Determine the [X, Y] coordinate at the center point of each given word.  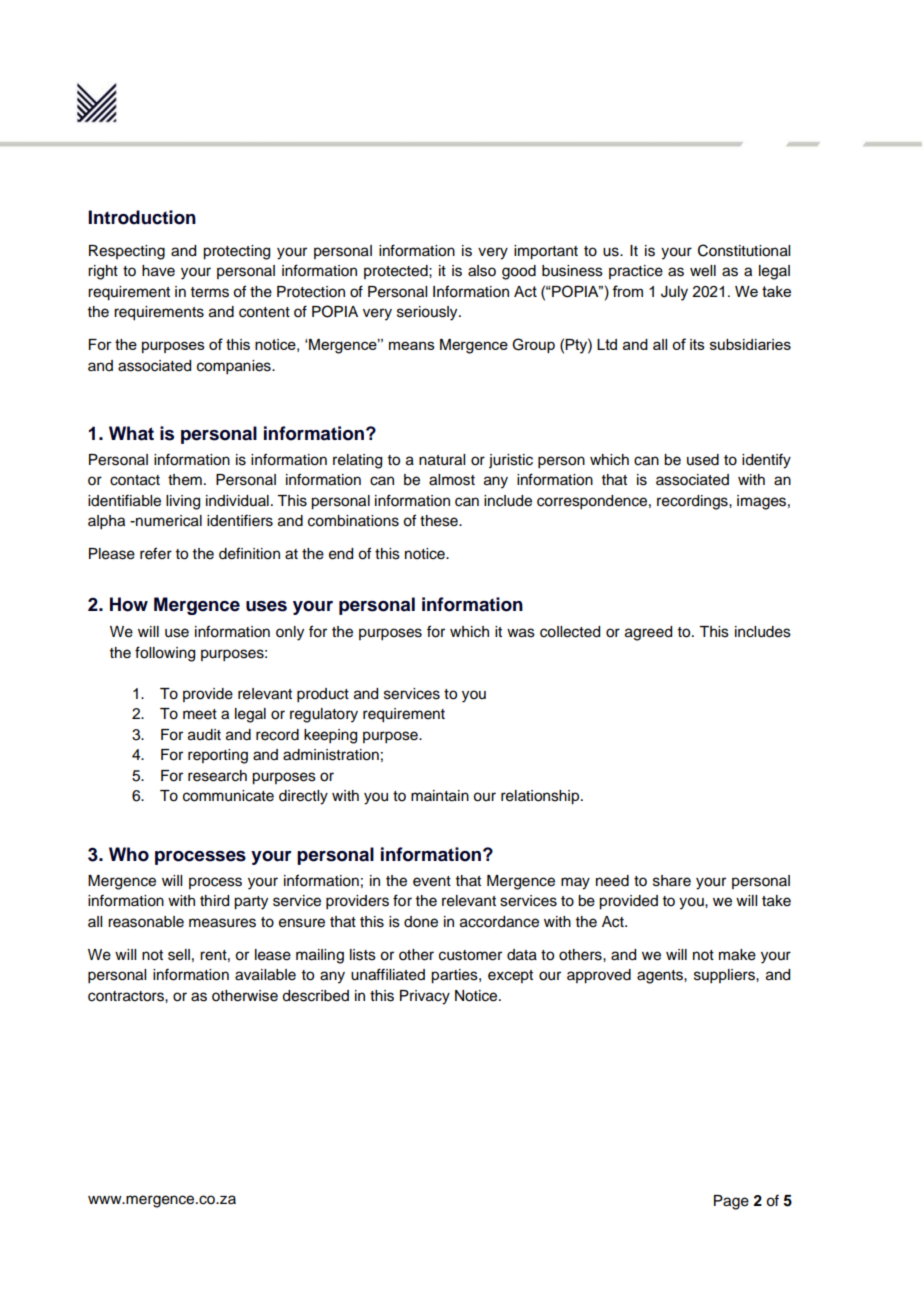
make [737, 955]
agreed [648, 633]
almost [452, 480]
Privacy [425, 997]
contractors [127, 996]
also [482, 271]
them [185, 480]
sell [179, 955]
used [703, 460]
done [421, 922]
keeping [330, 736]
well [703, 271]
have [158, 271]
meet [200, 714]
